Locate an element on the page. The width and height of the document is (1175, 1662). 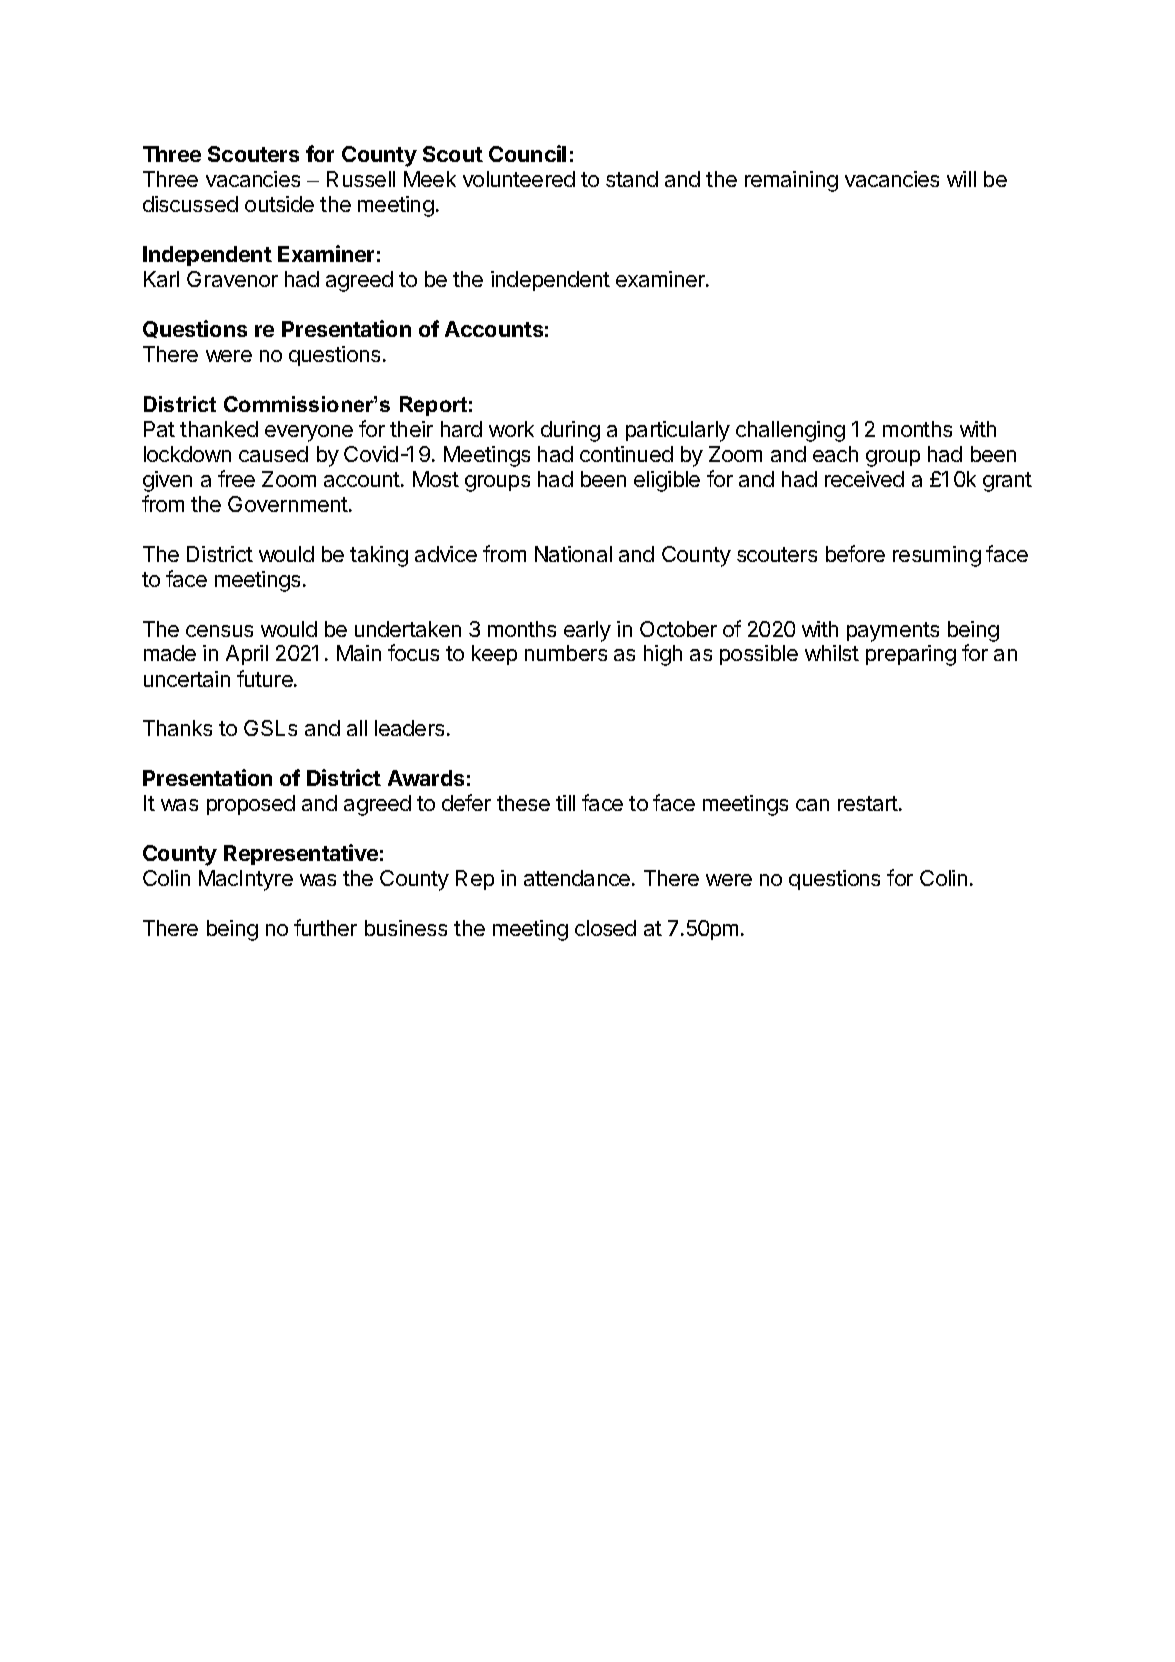
Government is located at coordinates (288, 504).
